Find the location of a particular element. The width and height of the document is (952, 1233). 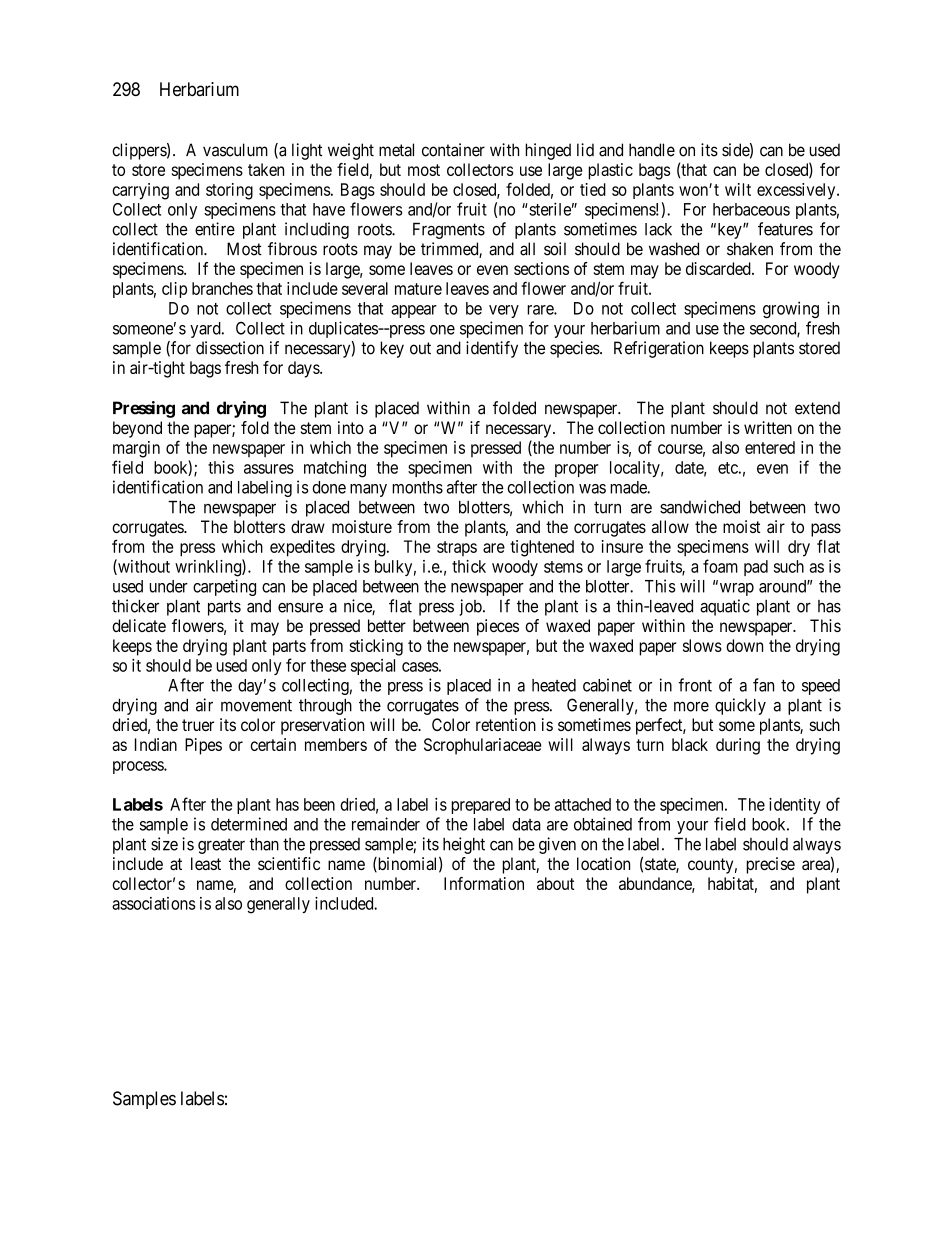

Refrigeration is located at coordinates (659, 349).
